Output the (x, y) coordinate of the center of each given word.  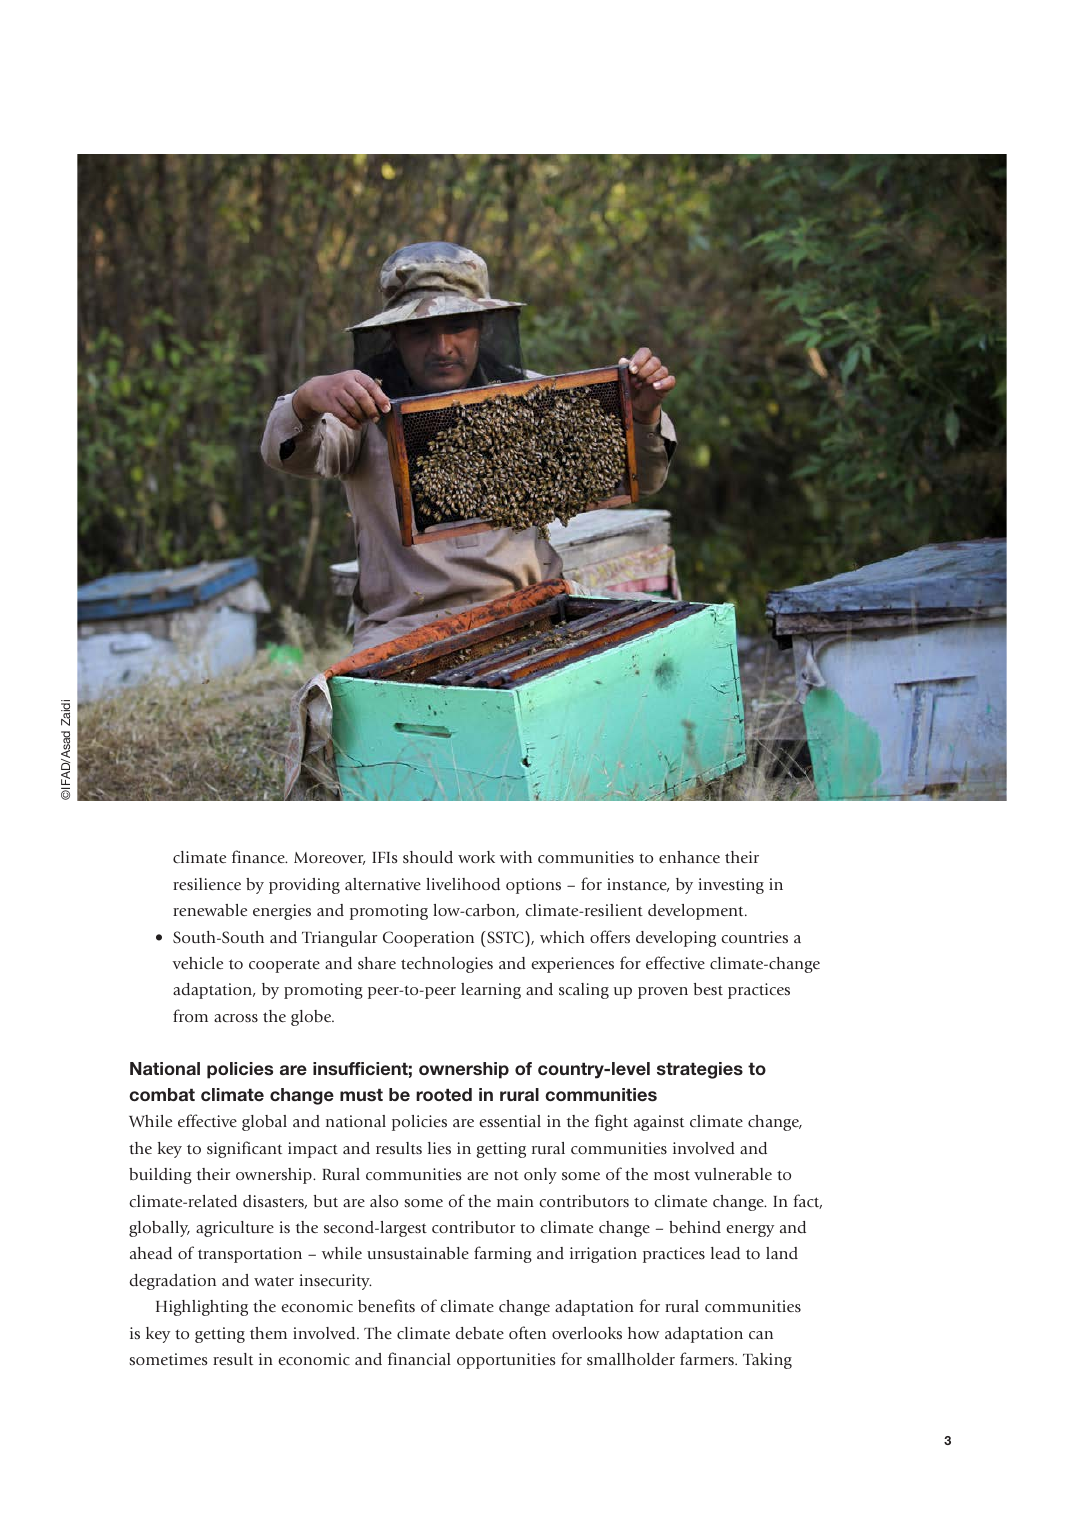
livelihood (463, 884)
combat (162, 1094)
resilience (207, 884)
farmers (708, 1358)
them (268, 1333)
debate (479, 1333)
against (659, 1123)
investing (731, 886)
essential (510, 1121)
